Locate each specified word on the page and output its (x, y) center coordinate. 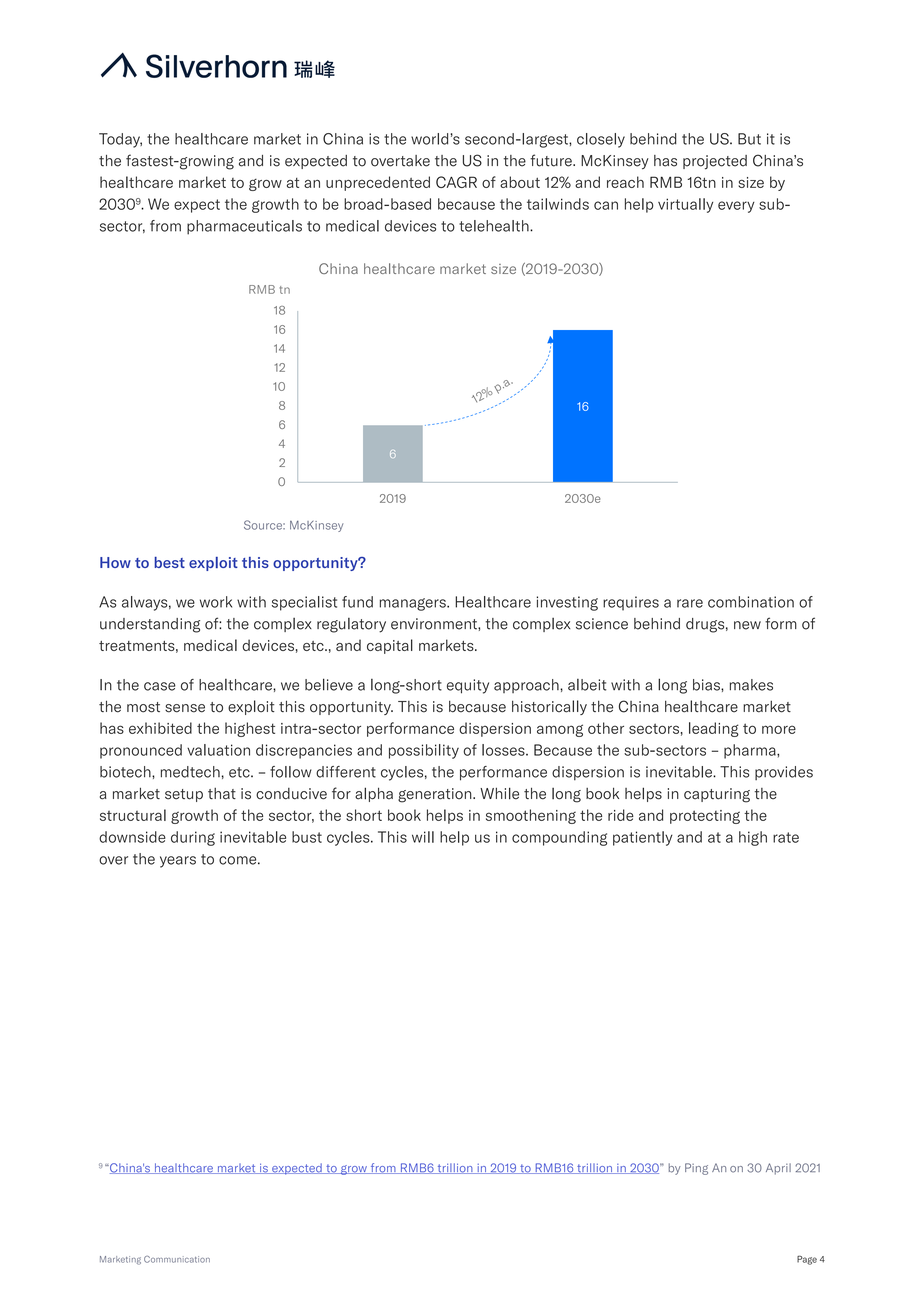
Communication (177, 1259)
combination (751, 602)
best (169, 562)
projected (715, 162)
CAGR (456, 182)
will (423, 837)
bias (707, 685)
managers (414, 604)
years (178, 862)
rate (786, 837)
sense (185, 708)
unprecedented (378, 183)
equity (468, 686)
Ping (696, 1169)
